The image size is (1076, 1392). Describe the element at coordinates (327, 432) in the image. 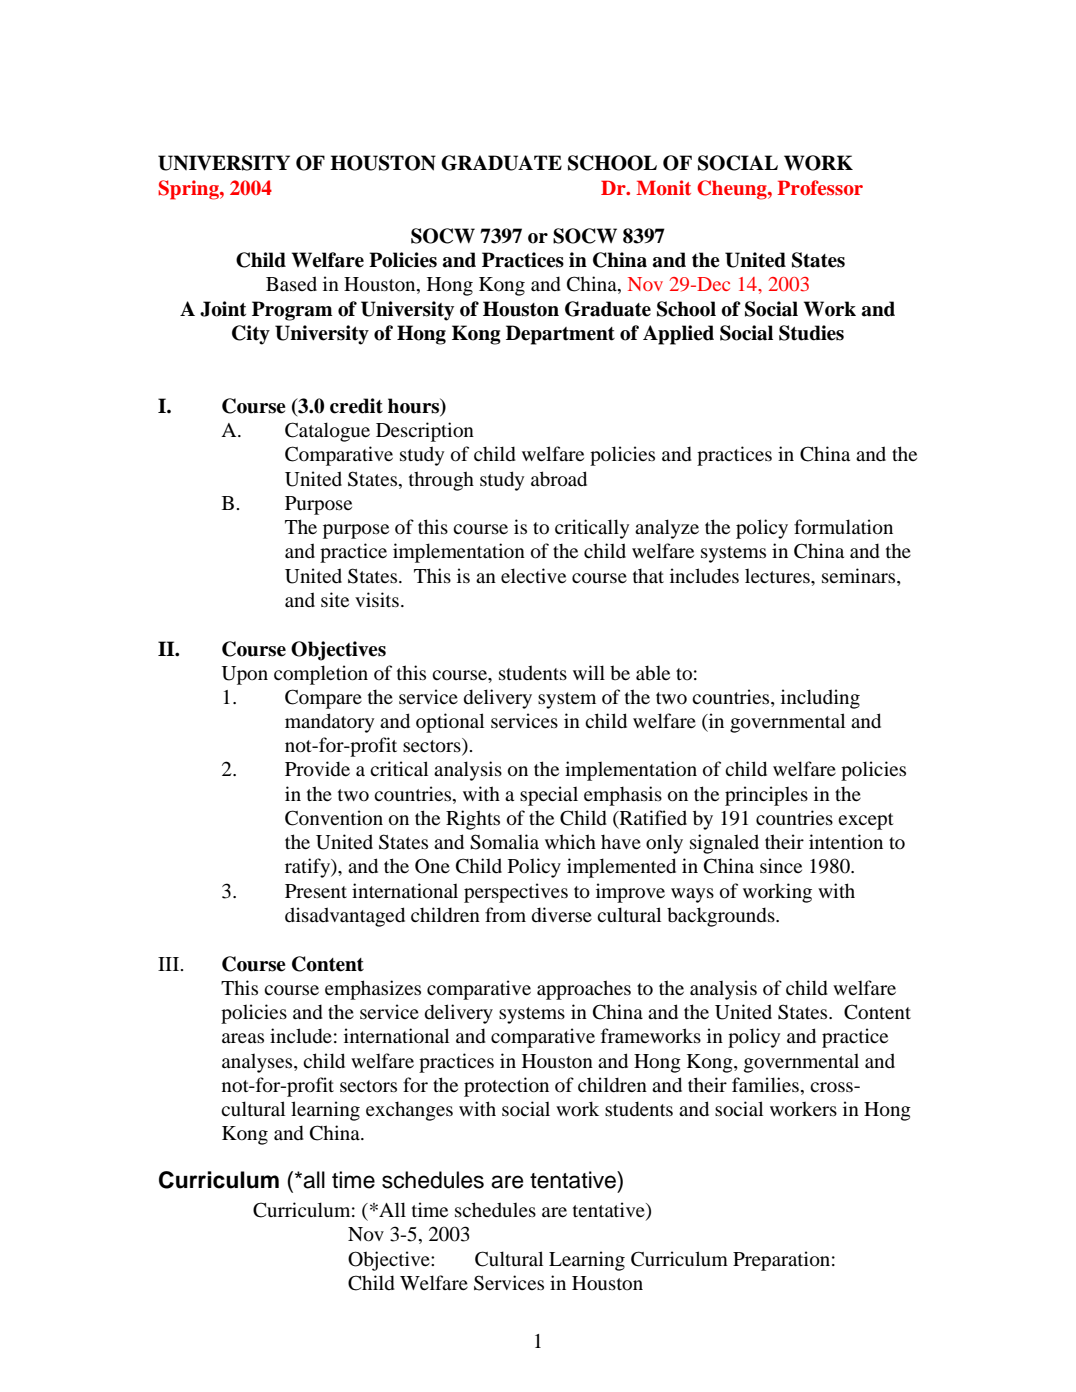

I see `Catalogue` at that location.
